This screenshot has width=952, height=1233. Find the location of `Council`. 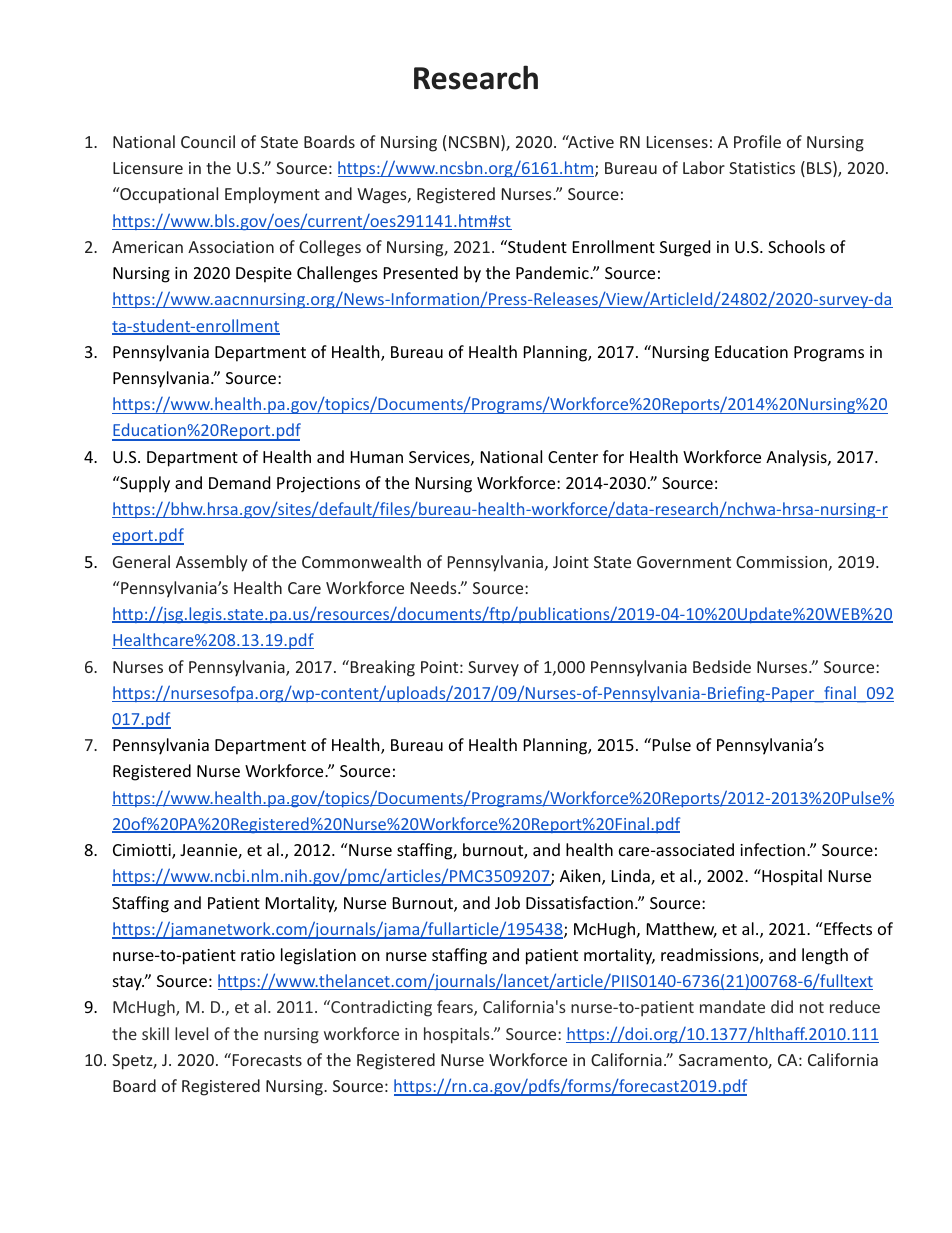

Council is located at coordinates (208, 141).
